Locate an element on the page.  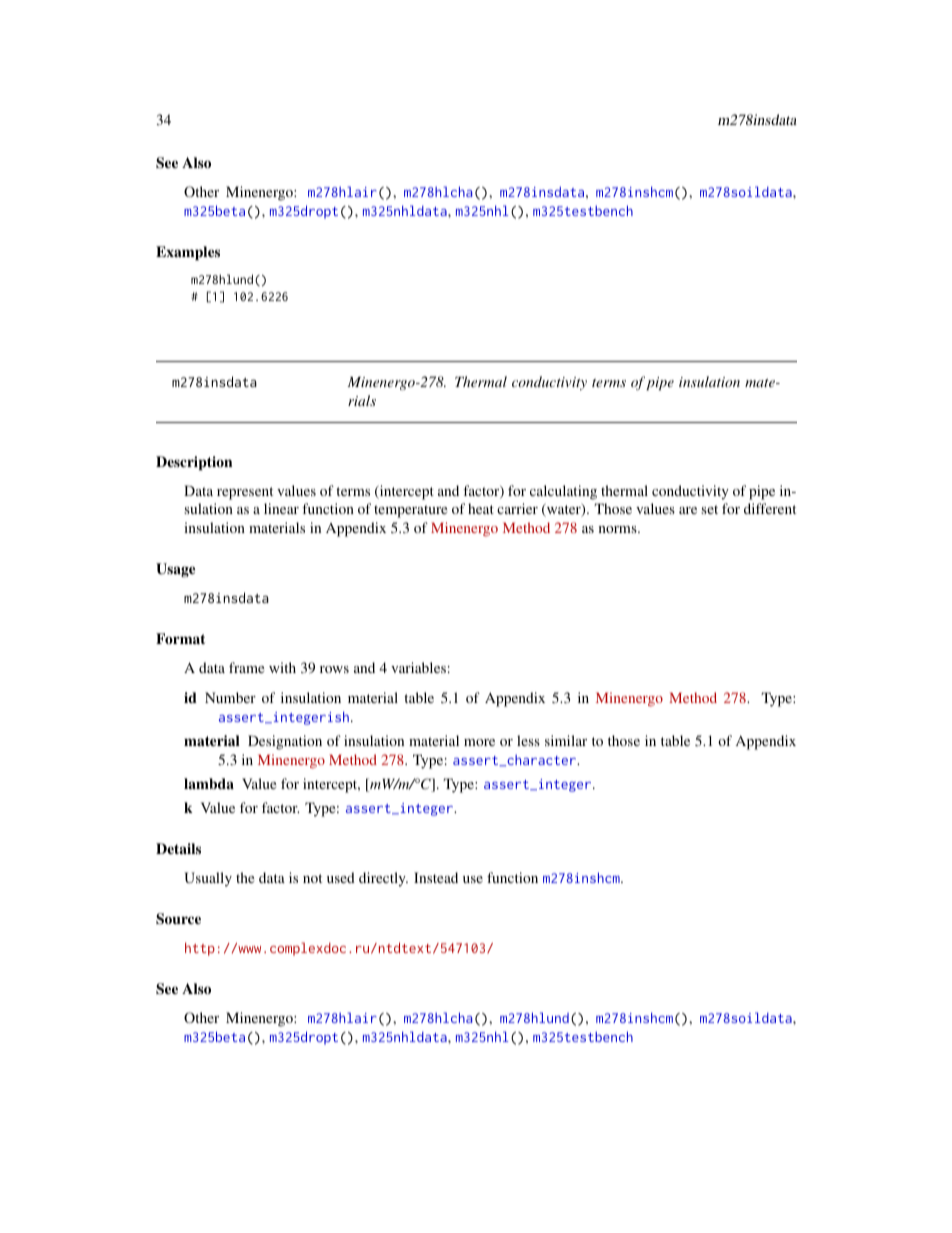
are is located at coordinates (688, 510).
